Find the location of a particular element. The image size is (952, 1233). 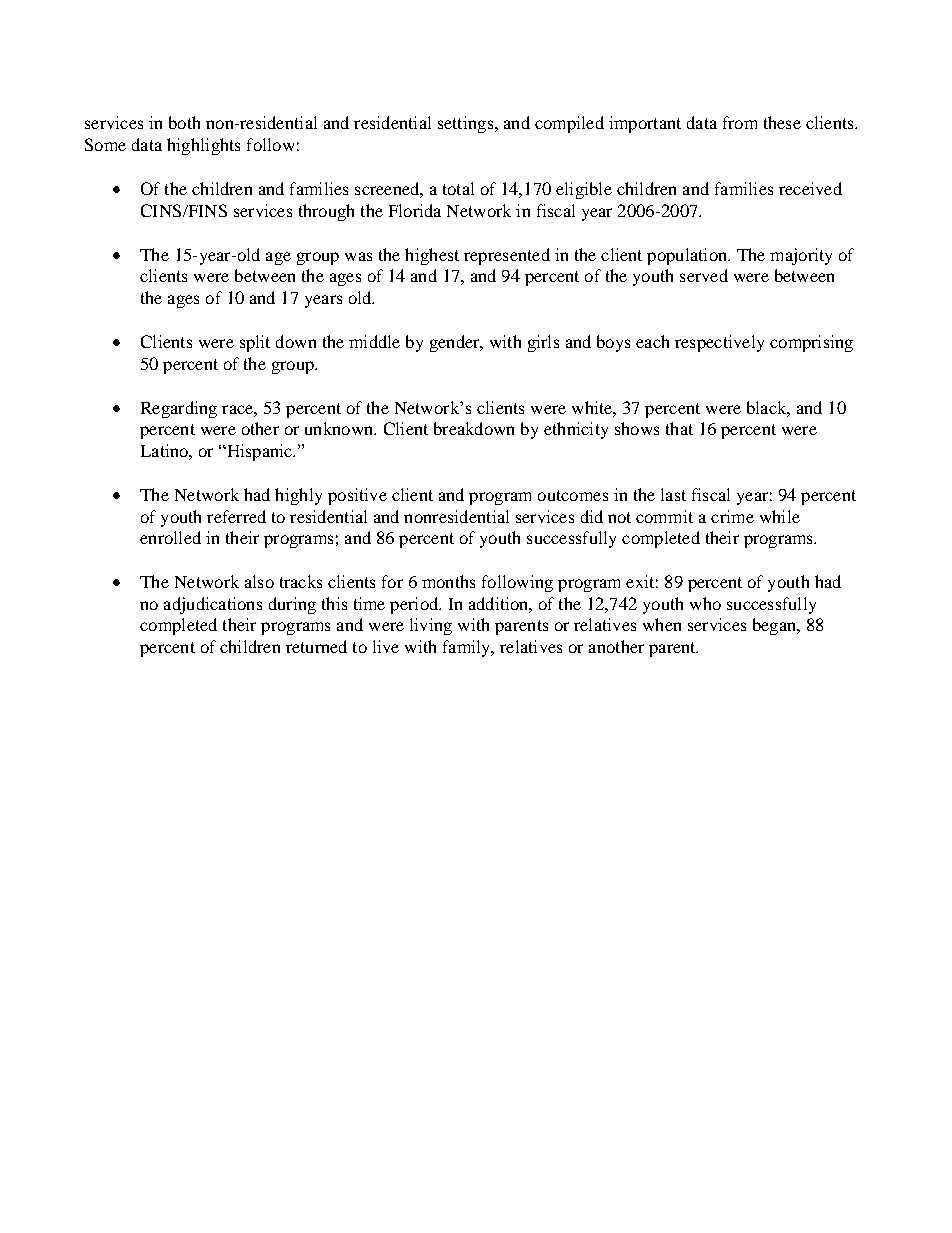

gender is located at coordinates (456, 343).
